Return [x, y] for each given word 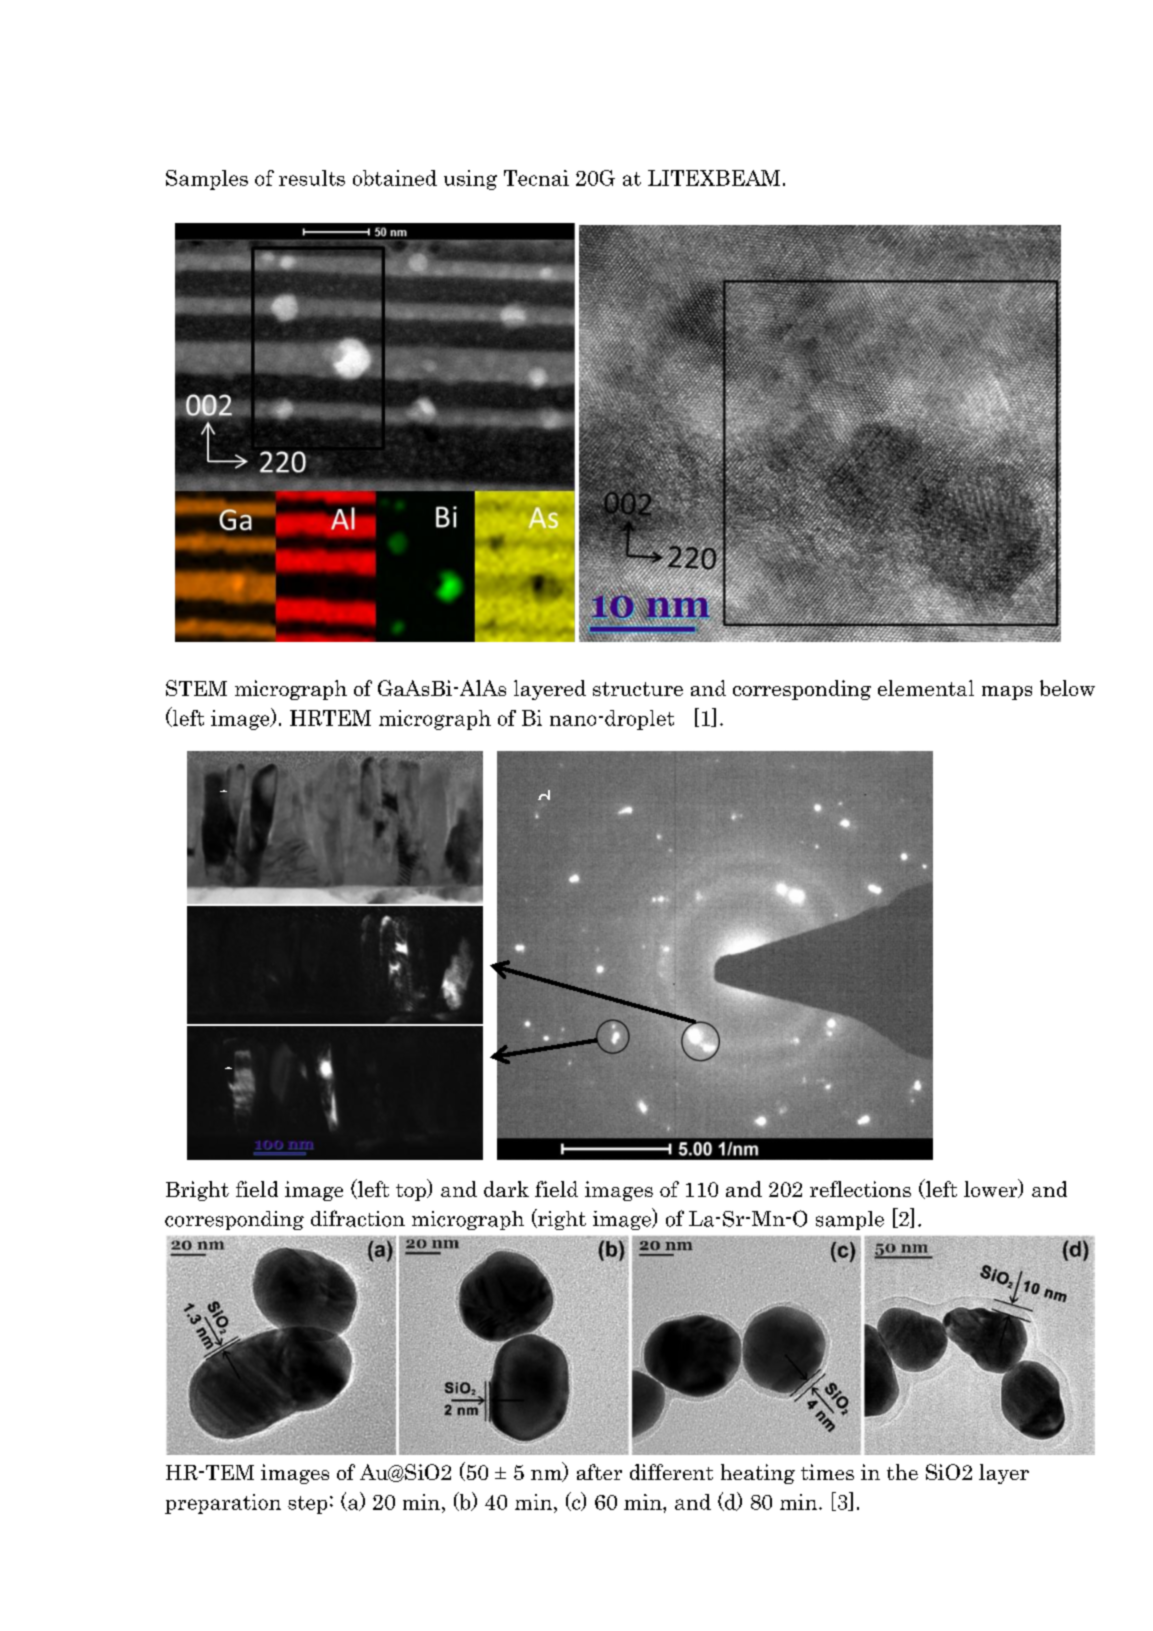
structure [638, 689]
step [307, 1505]
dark [506, 1189]
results [312, 178]
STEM [196, 688]
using [470, 180]
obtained [395, 178]
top [412, 1192]
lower [992, 1188]
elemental [926, 688]
